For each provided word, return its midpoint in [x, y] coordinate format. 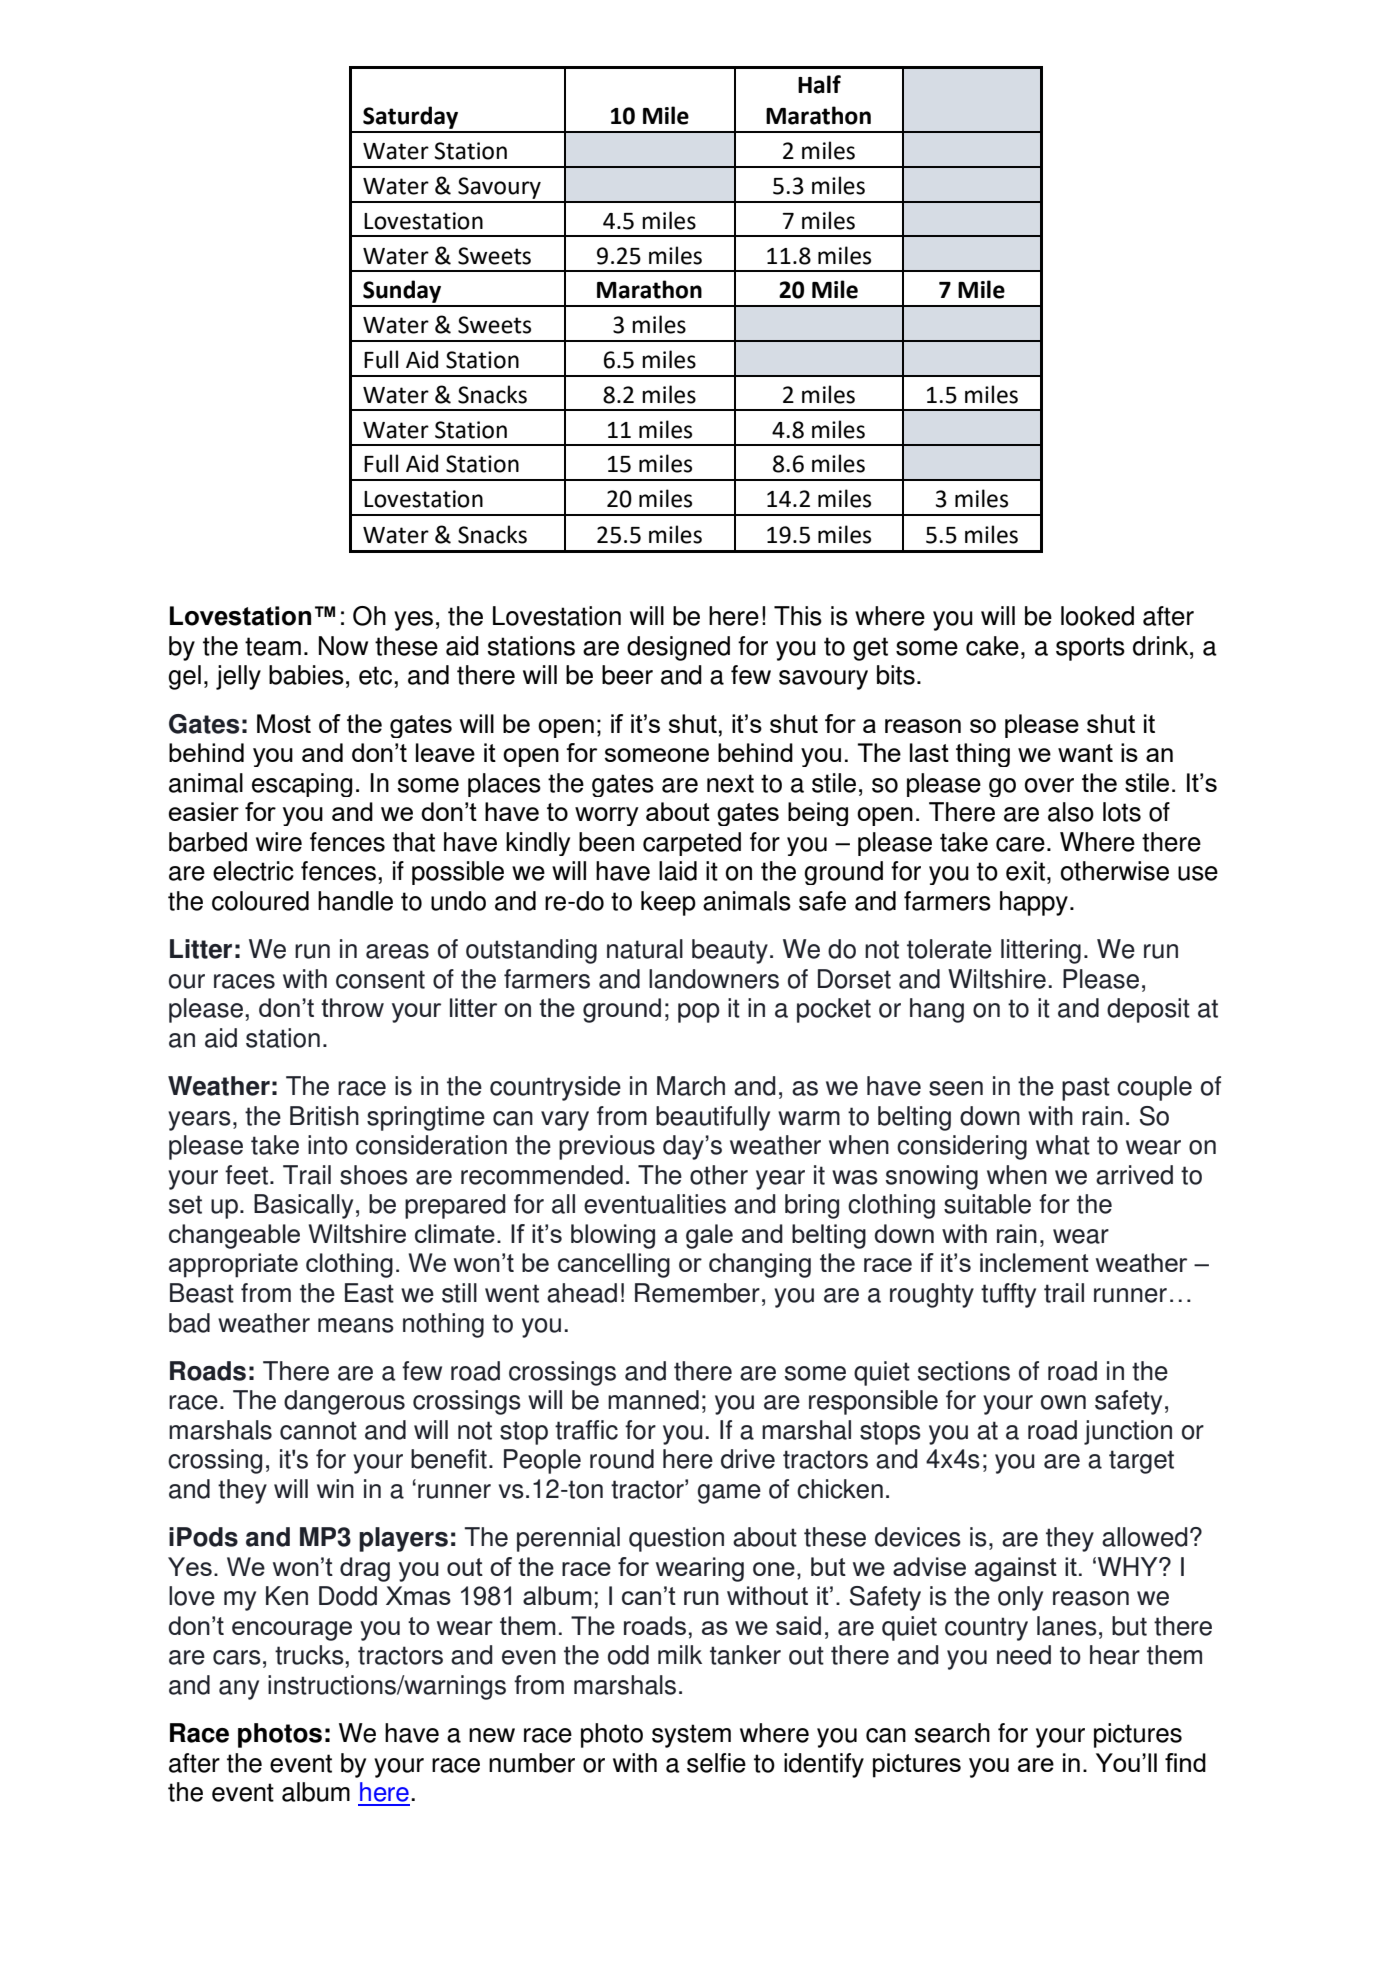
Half [819, 84]
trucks [310, 1655]
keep [668, 903]
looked [1097, 616]
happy [1034, 903]
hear [1115, 1655]
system [691, 1736]
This [798, 616]
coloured [260, 901]
